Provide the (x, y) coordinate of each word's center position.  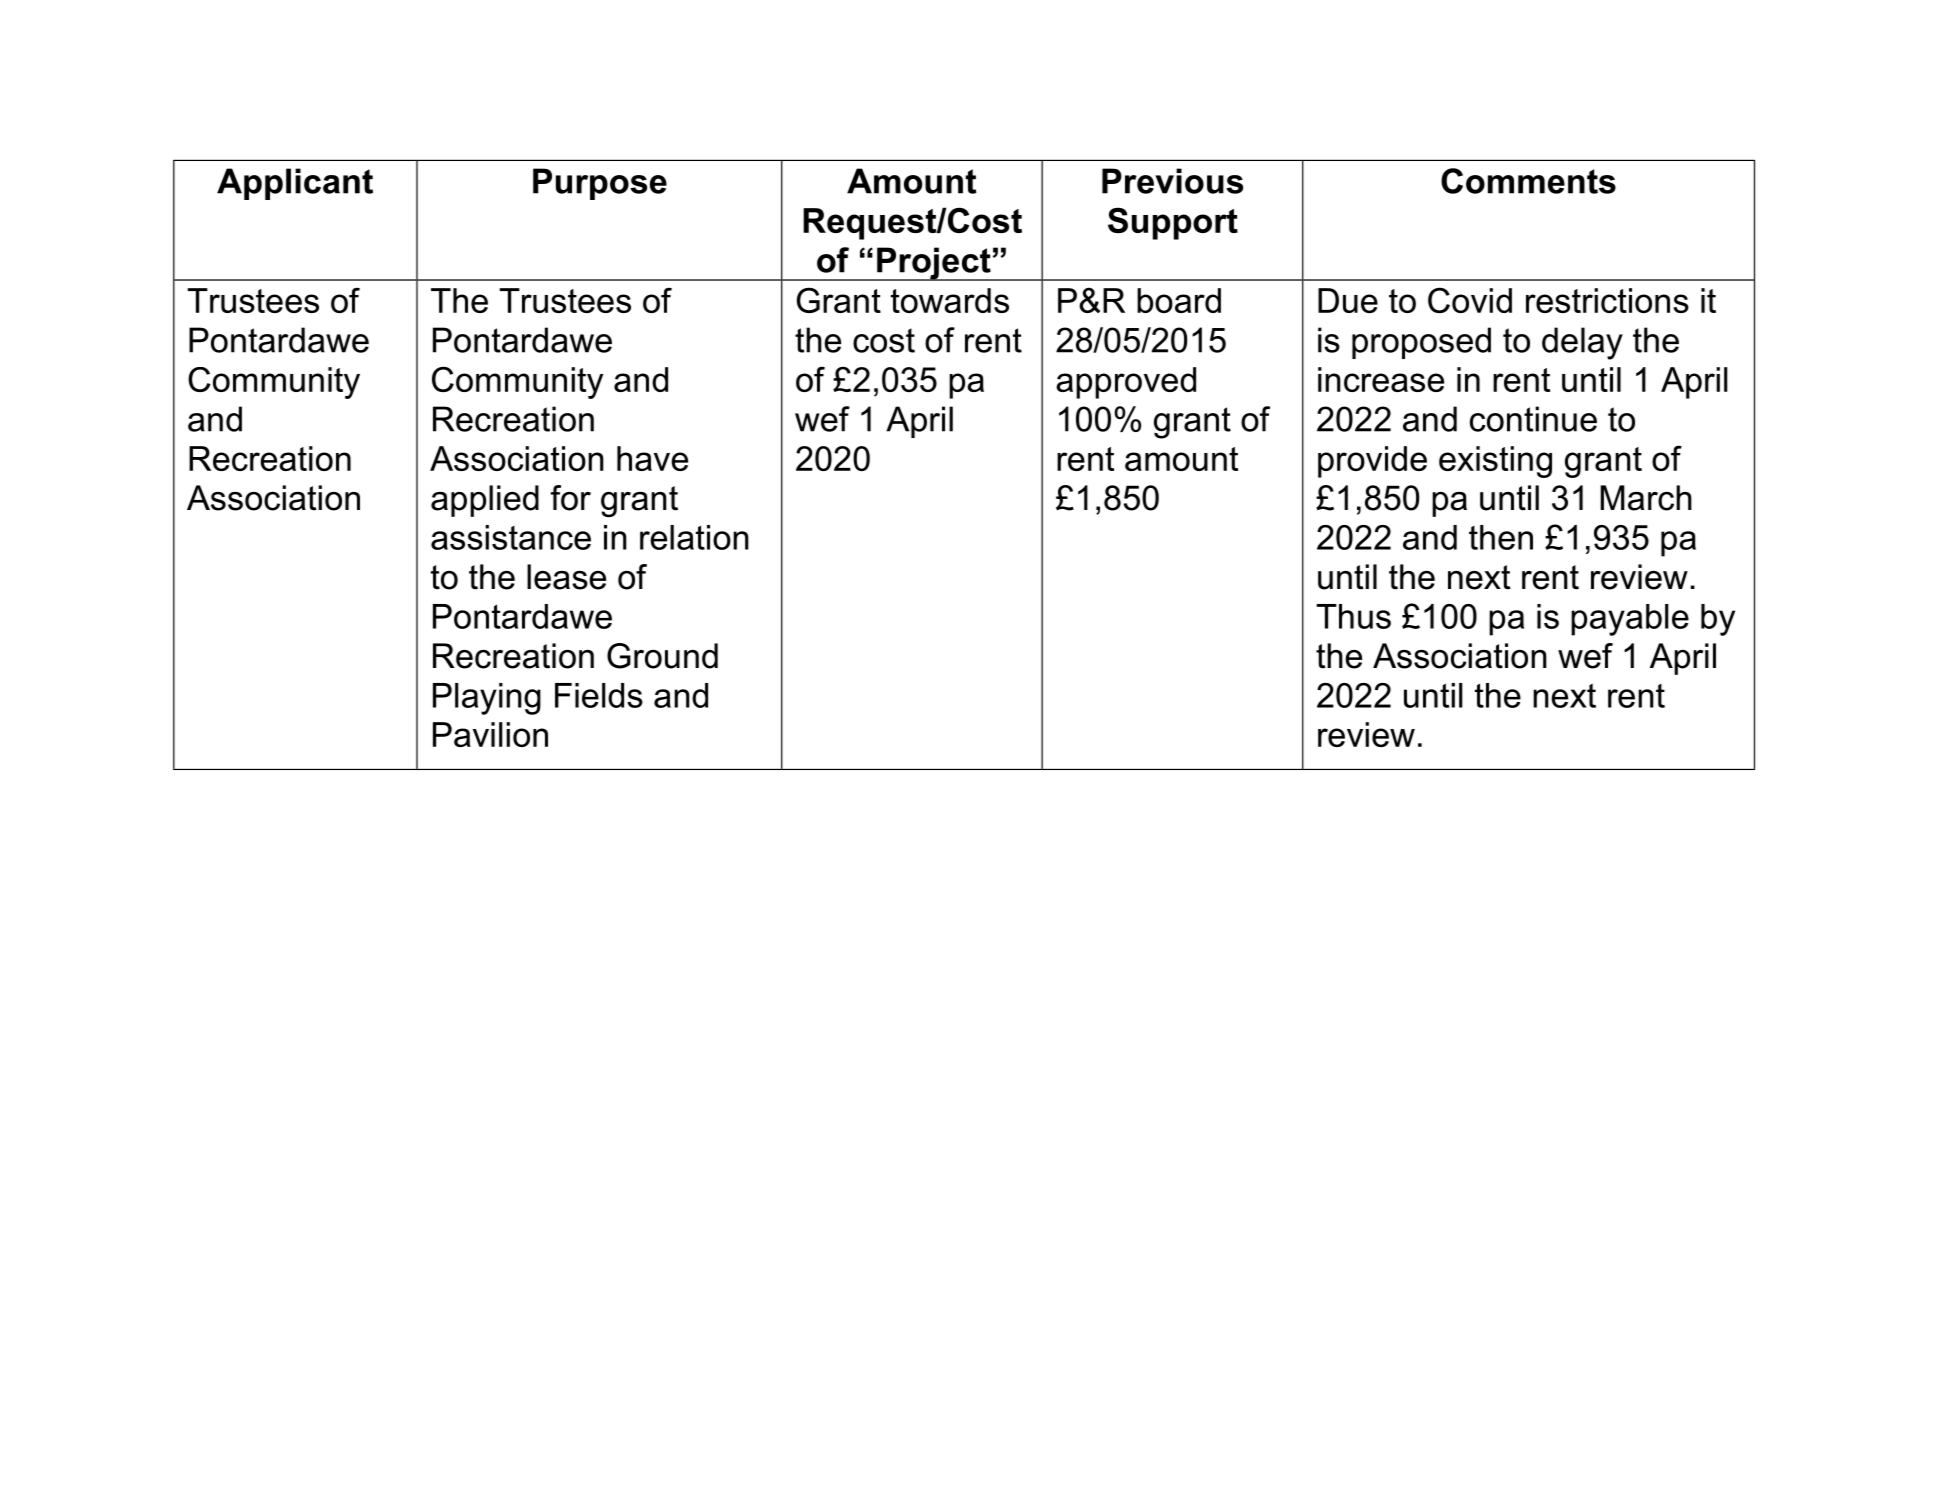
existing (1495, 462)
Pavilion (490, 734)
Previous (1172, 181)
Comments (1528, 181)
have (652, 458)
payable (1630, 620)
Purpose (600, 184)
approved (1126, 383)
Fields (599, 695)
